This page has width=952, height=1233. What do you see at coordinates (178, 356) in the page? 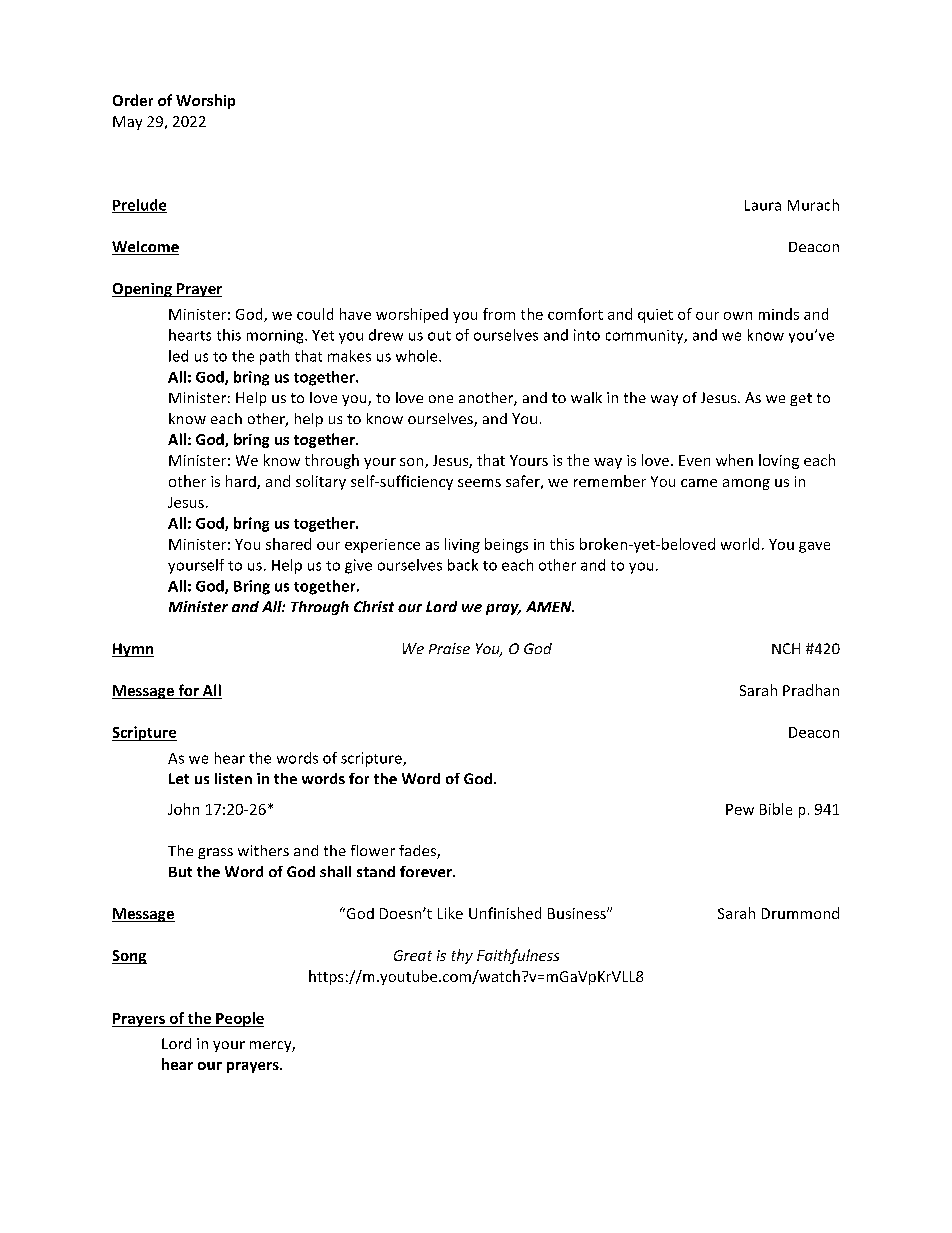
I see `led` at bounding box center [178, 356].
